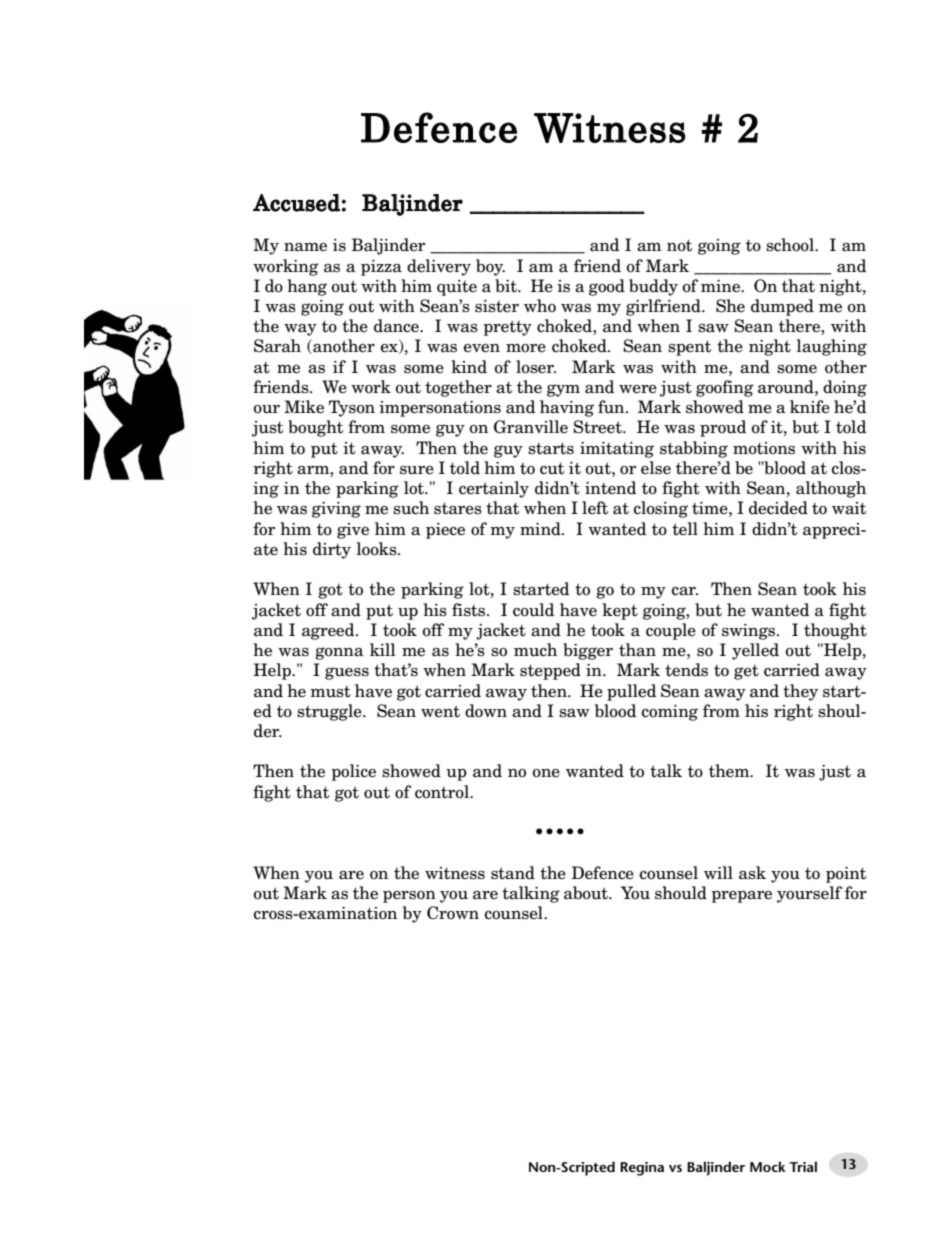 The width and height of the document is (952, 1233). What do you see at coordinates (330, 712) in the document?
I see `struggle` at bounding box center [330, 712].
